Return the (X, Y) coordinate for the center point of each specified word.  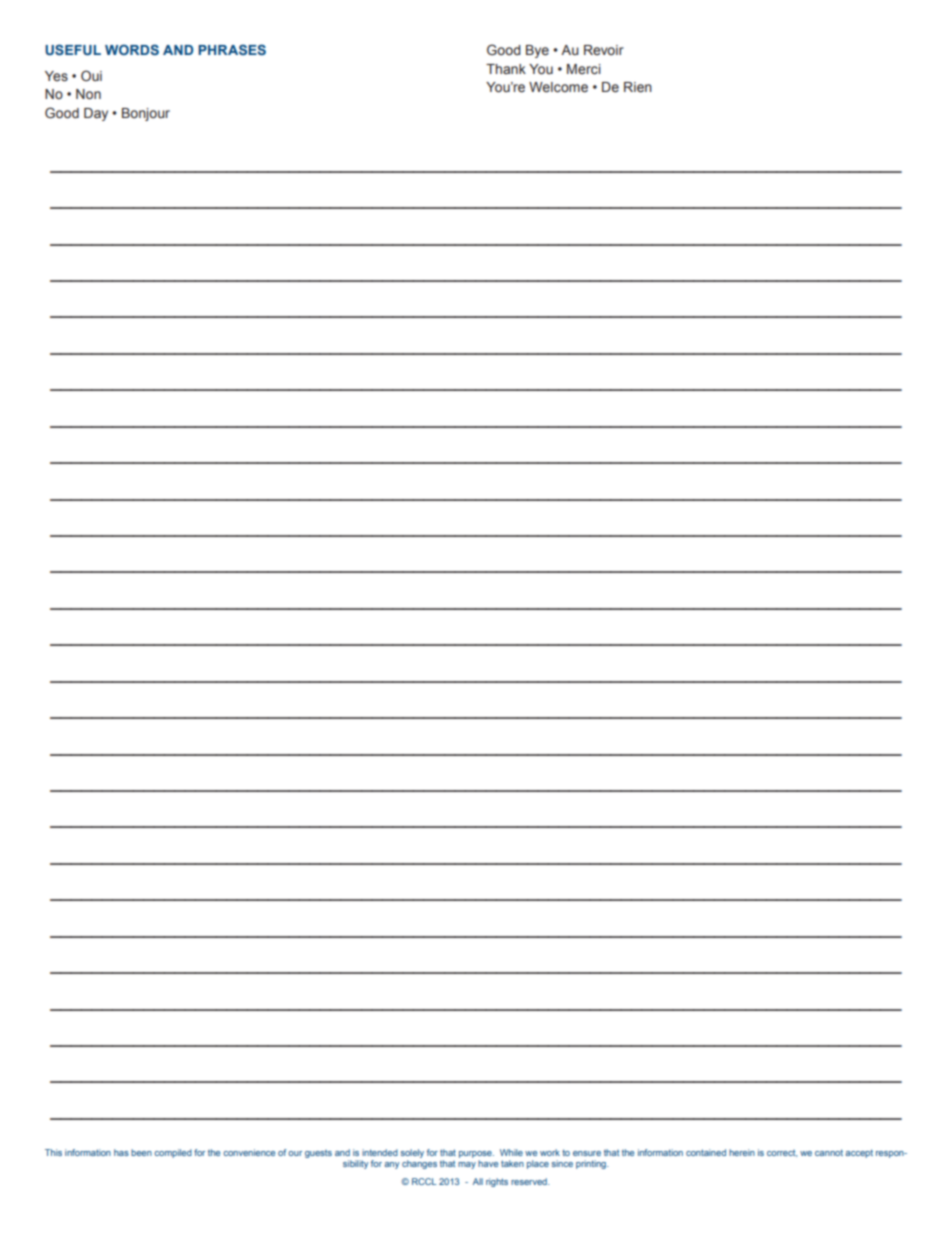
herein (742, 1152)
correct (782, 1153)
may (467, 1165)
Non (88, 94)
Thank (506, 69)
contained (706, 1152)
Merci (584, 69)
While (511, 1152)
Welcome (558, 87)
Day (96, 114)
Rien (638, 87)
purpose (476, 1154)
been (141, 1152)
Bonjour (146, 114)
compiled (173, 1153)
